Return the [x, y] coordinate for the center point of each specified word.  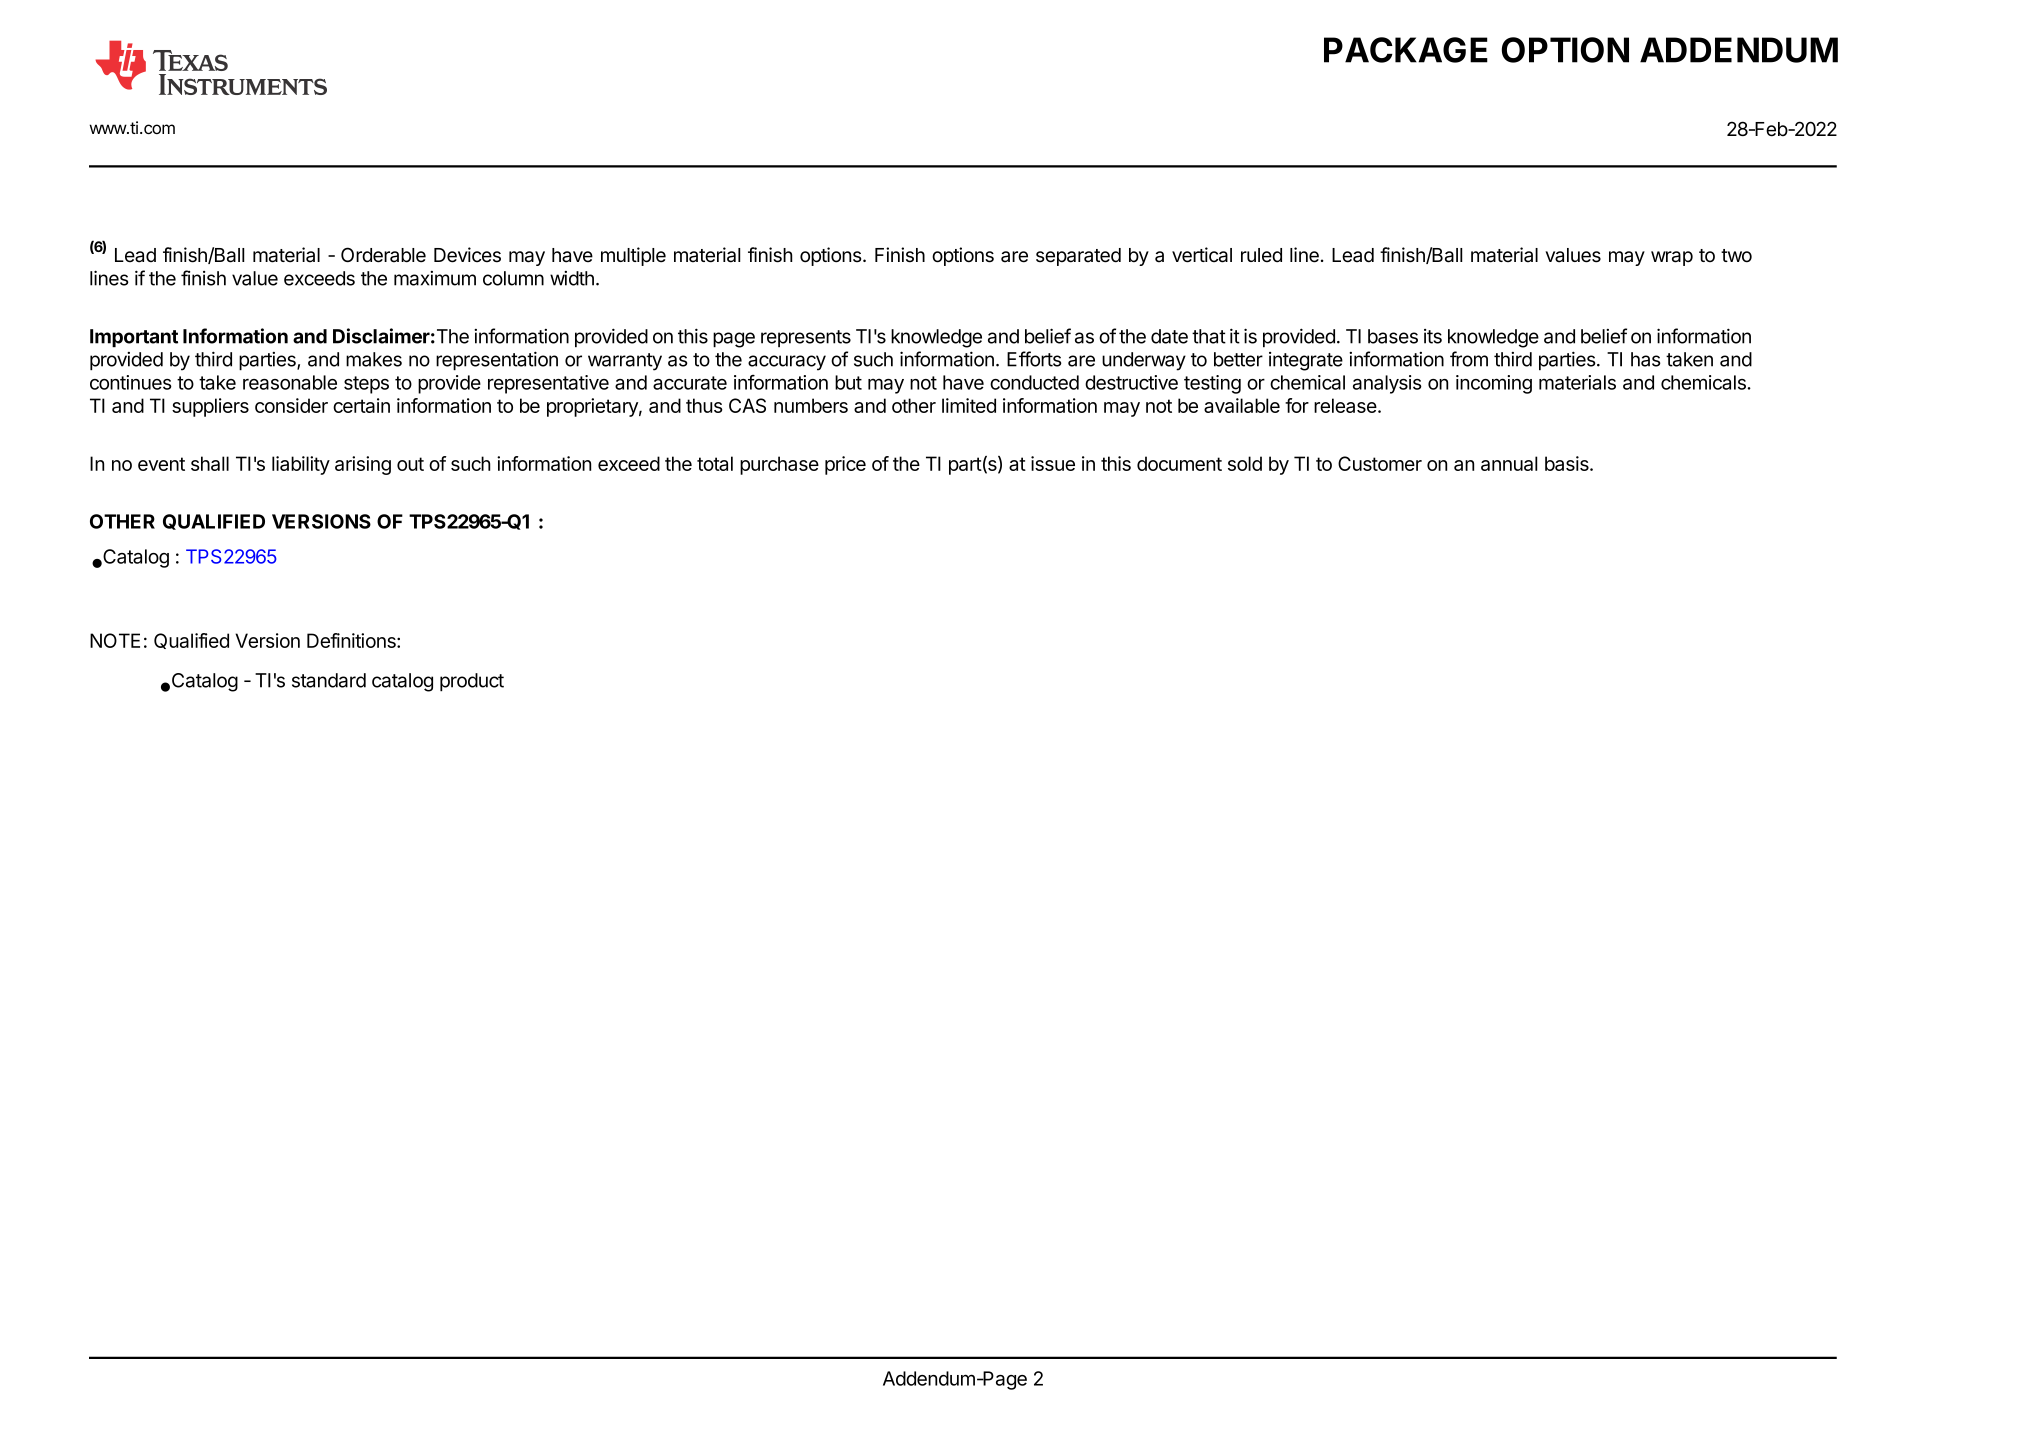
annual [1509, 463]
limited [969, 405]
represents [806, 338]
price [845, 465]
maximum [435, 278]
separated [1078, 257]
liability [301, 465]
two [1736, 256]
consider [291, 405]
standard [329, 680]
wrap [1672, 258]
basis [1568, 463]
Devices [467, 255]
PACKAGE [1406, 50]
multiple [633, 256]
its [1433, 336]
